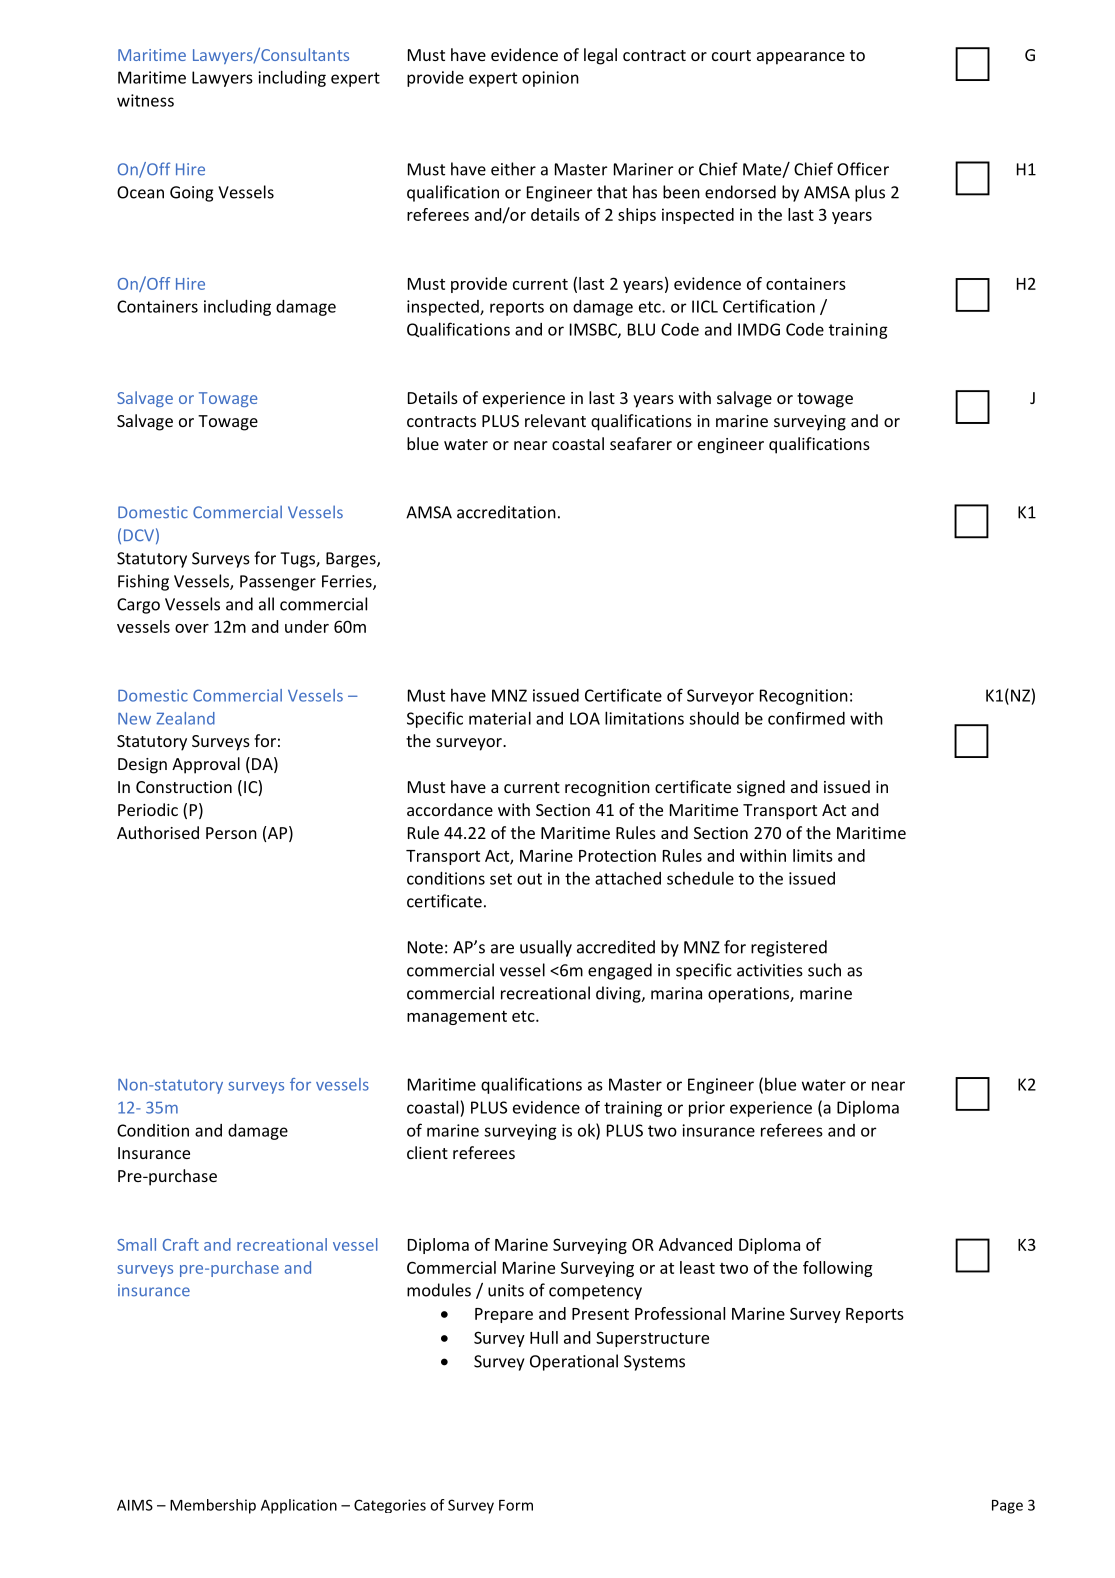 This page has height=1578, width=1115. Describe the element at coordinates (516, 1505) in the page. I see `Form` at that location.
